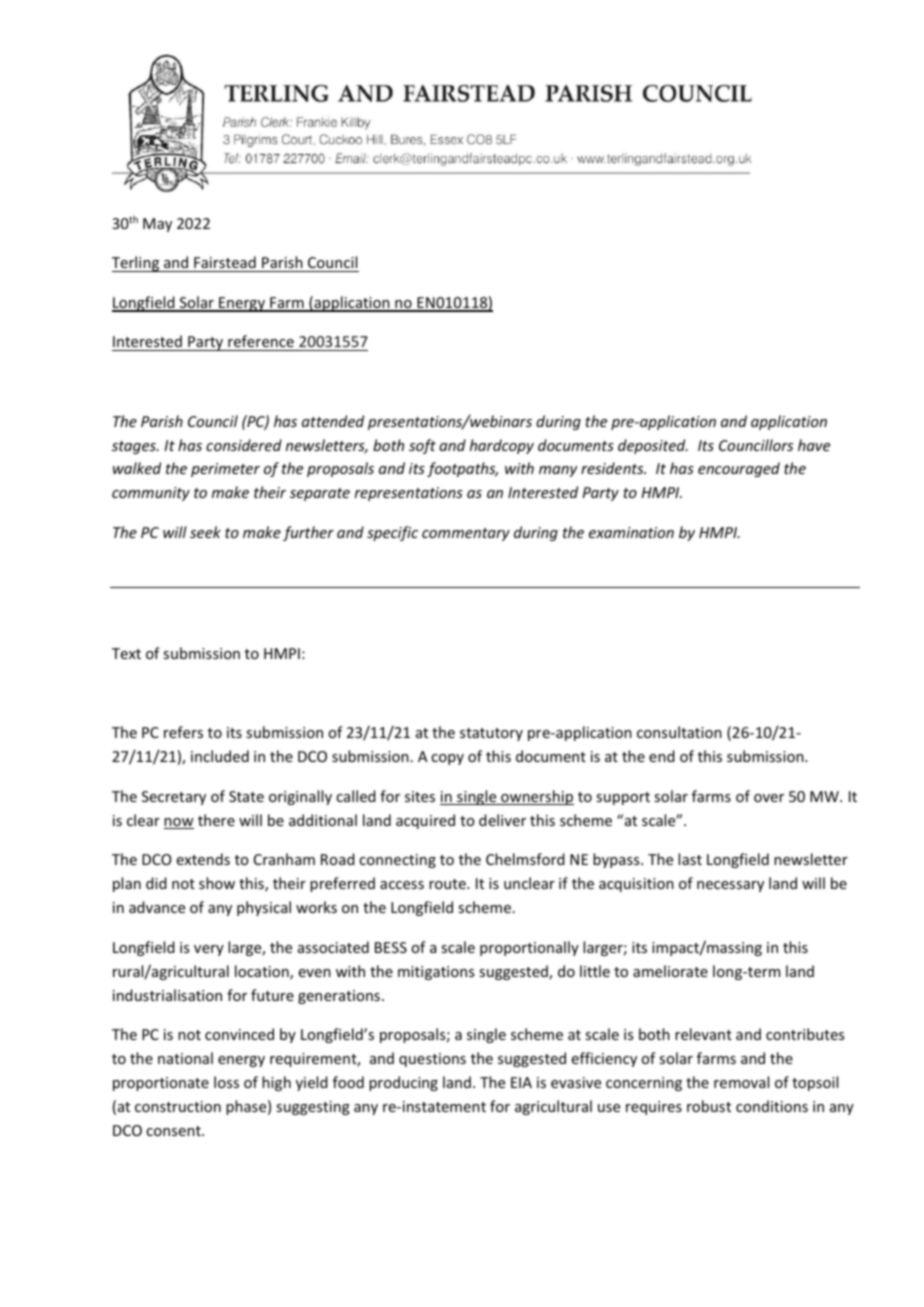 The image size is (924, 1307). Describe the element at coordinates (183, 732) in the screenshot. I see `refers` at that location.
